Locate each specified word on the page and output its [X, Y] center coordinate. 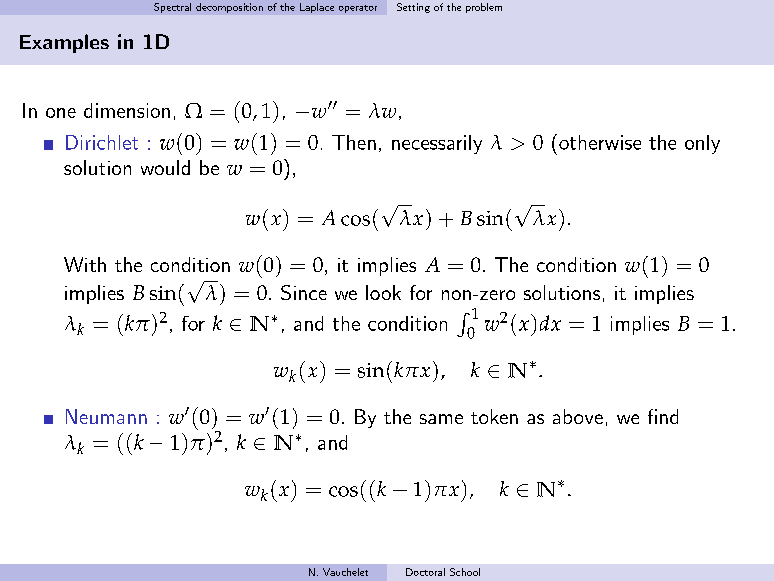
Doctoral [425, 572]
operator [358, 9]
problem [484, 8]
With [85, 264]
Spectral [172, 8]
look [383, 292]
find [663, 416]
